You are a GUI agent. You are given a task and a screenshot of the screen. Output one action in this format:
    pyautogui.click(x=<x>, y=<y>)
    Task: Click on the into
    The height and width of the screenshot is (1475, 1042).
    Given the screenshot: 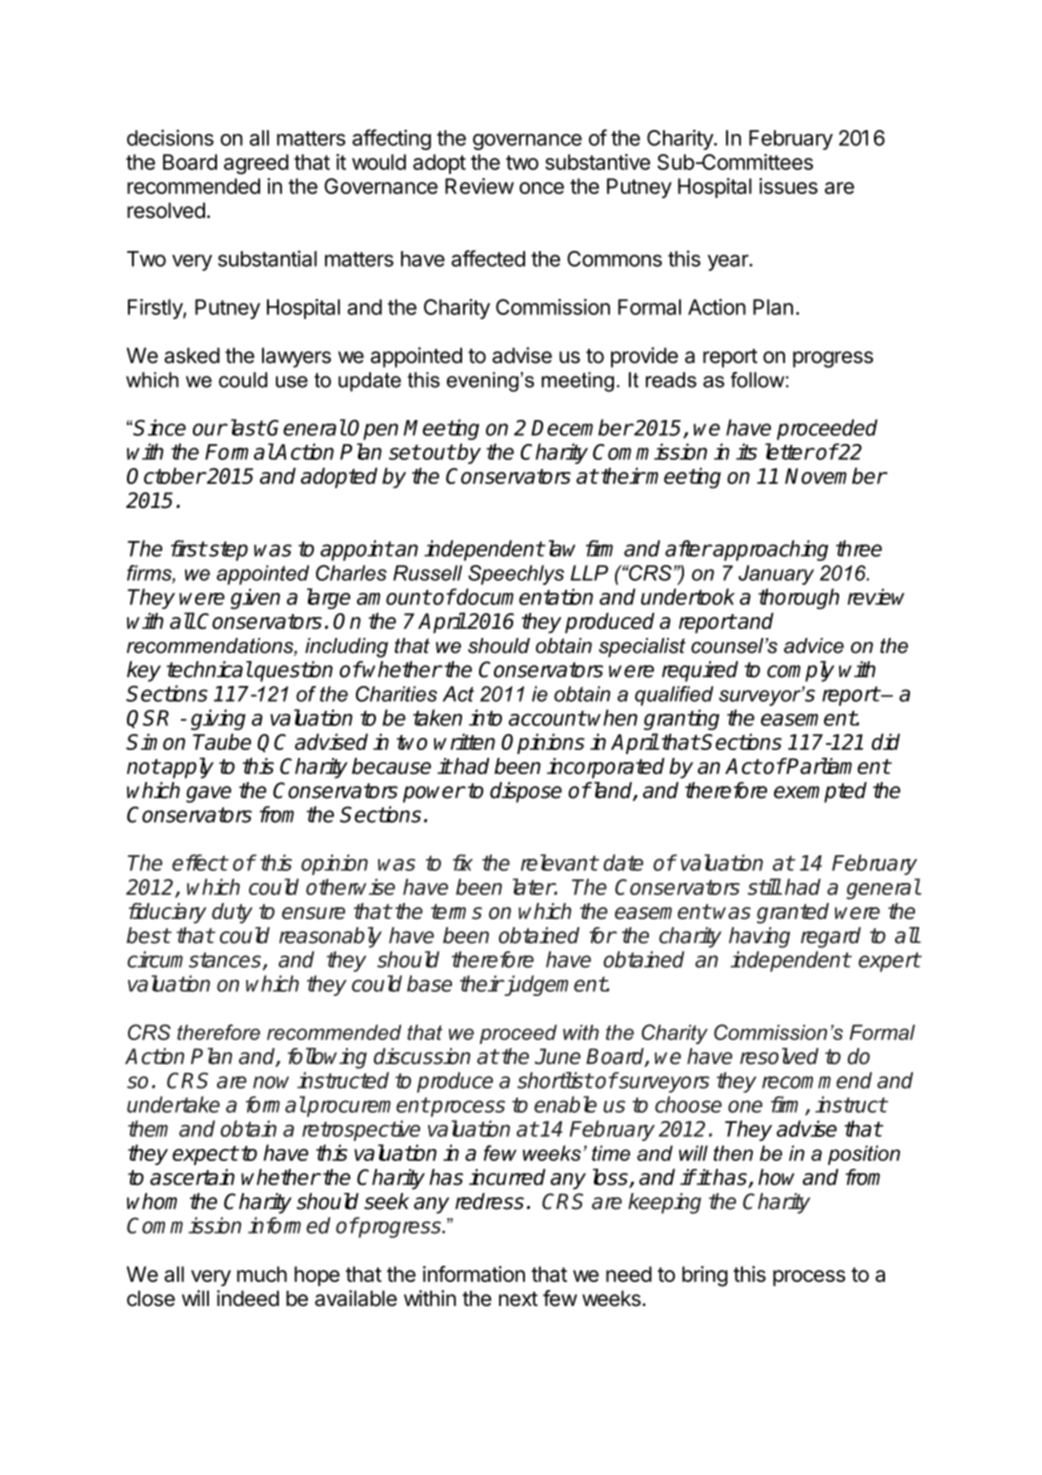 What is the action you would take?
    pyautogui.click(x=485, y=717)
